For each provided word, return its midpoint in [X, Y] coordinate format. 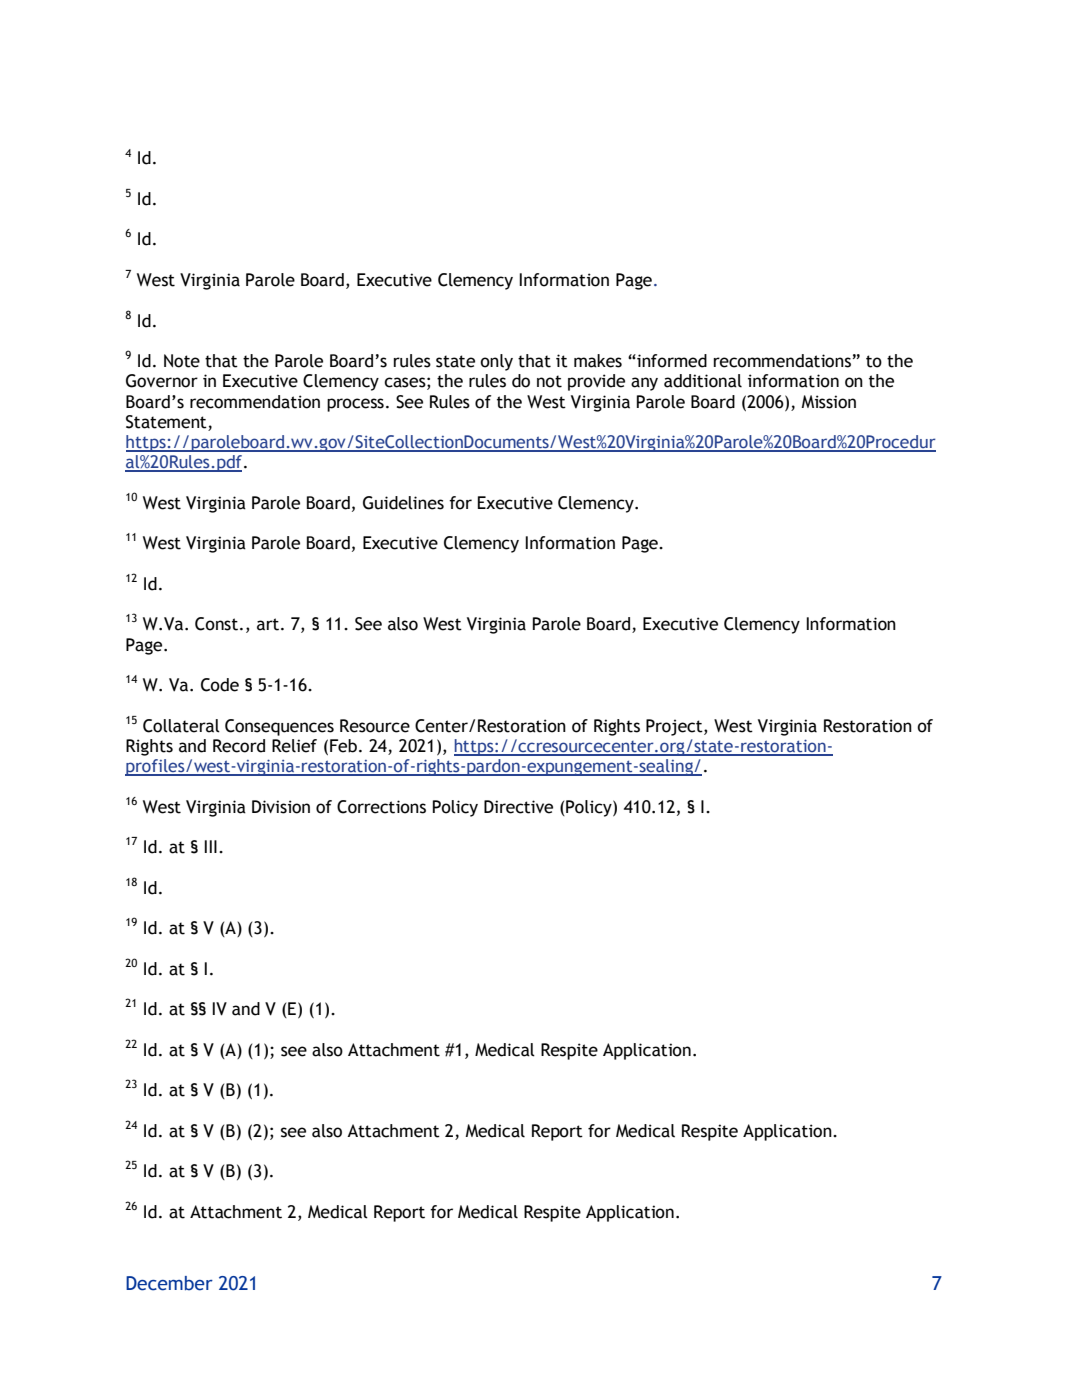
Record [239, 746]
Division [281, 807]
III [210, 846]
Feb [343, 746]
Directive [518, 807]
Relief [294, 746]
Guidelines [403, 503]
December [169, 1283]
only [496, 362]
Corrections [381, 807]
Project [675, 727]
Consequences [279, 727]
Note [182, 361]
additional [703, 381]
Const [216, 624]
